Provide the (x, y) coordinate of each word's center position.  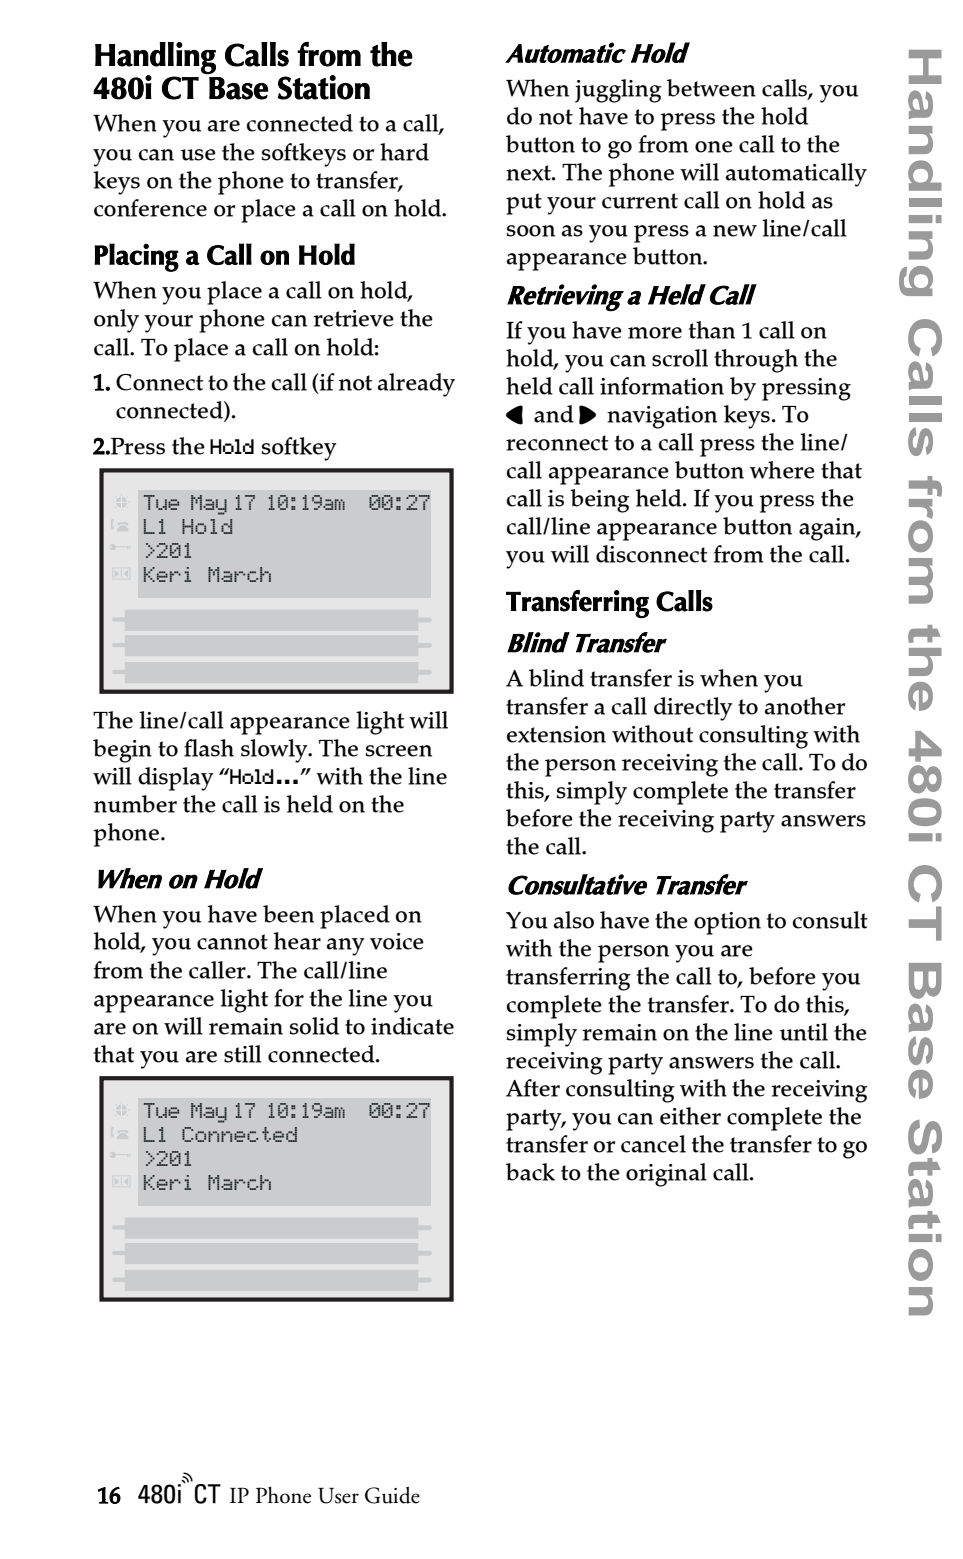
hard (404, 152)
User (338, 1496)
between (711, 88)
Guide (392, 1495)
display (176, 779)
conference (150, 208)
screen (399, 751)
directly (693, 709)
